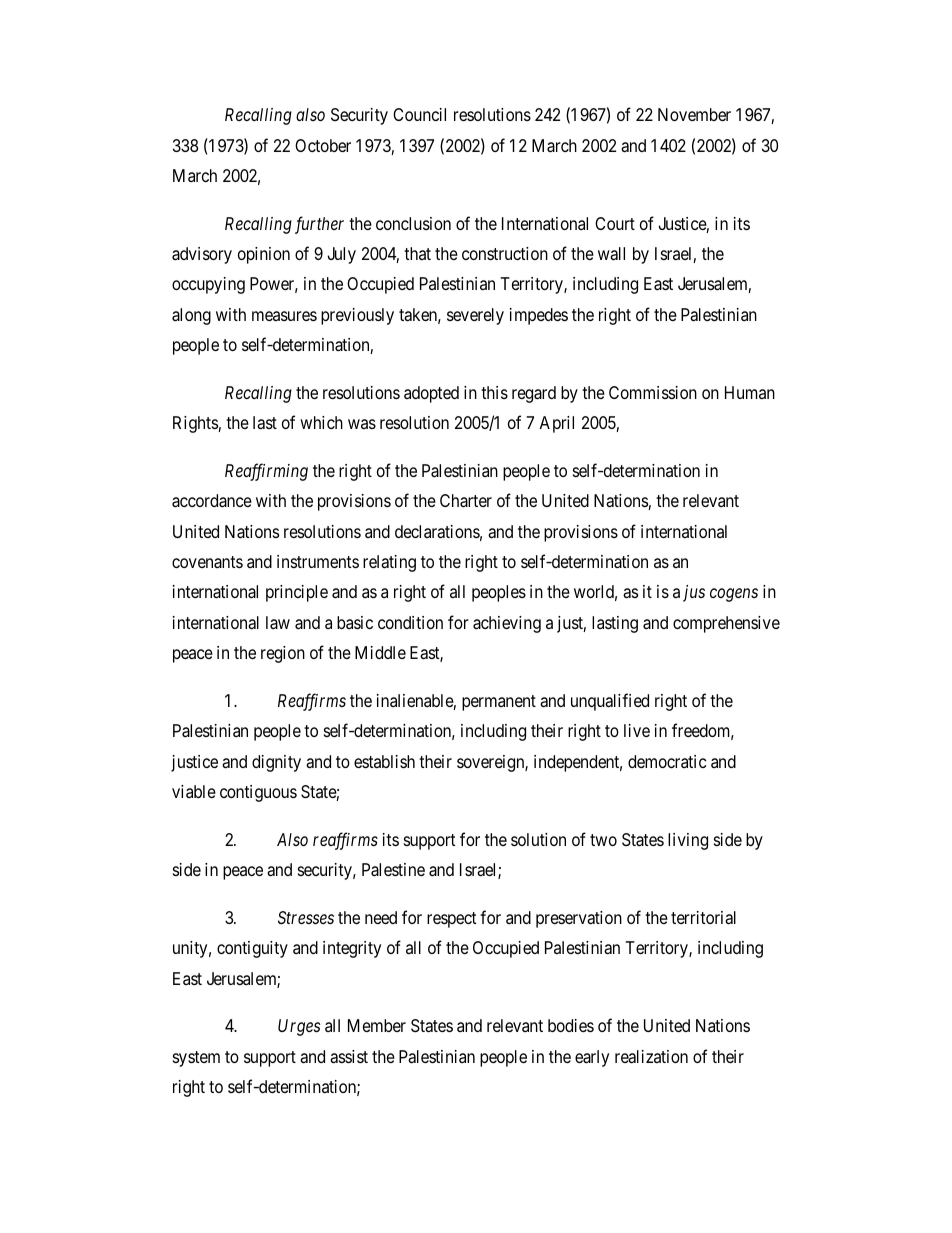 The height and width of the document is (1233, 952). What do you see at coordinates (276, 763) in the document?
I see `dignity` at bounding box center [276, 763].
